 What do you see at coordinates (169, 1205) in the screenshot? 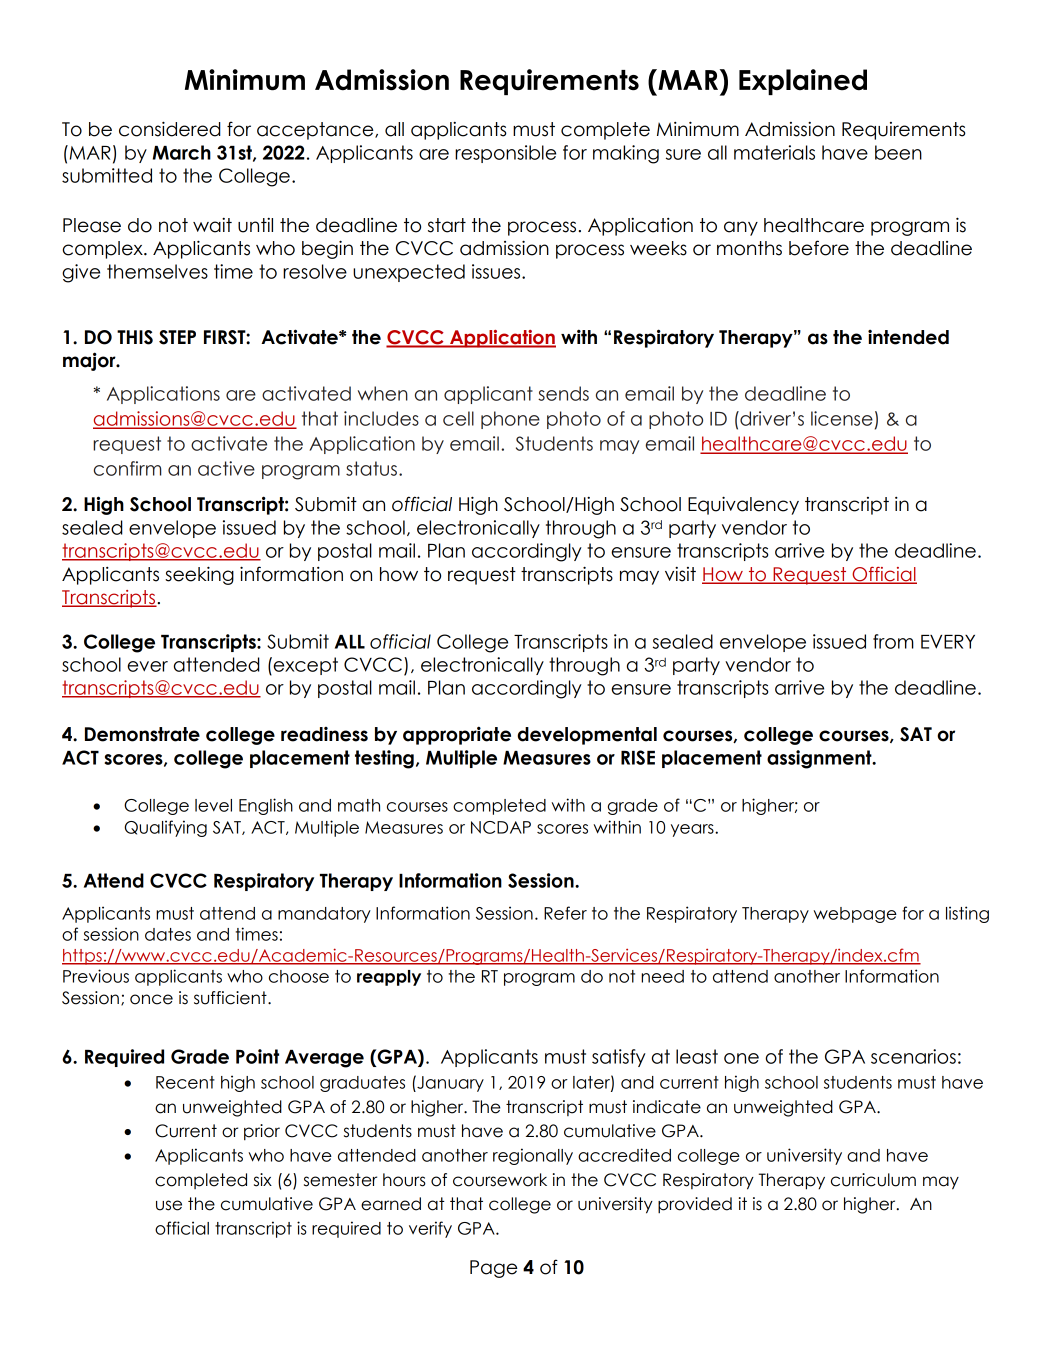
I see `use` at bounding box center [169, 1205].
